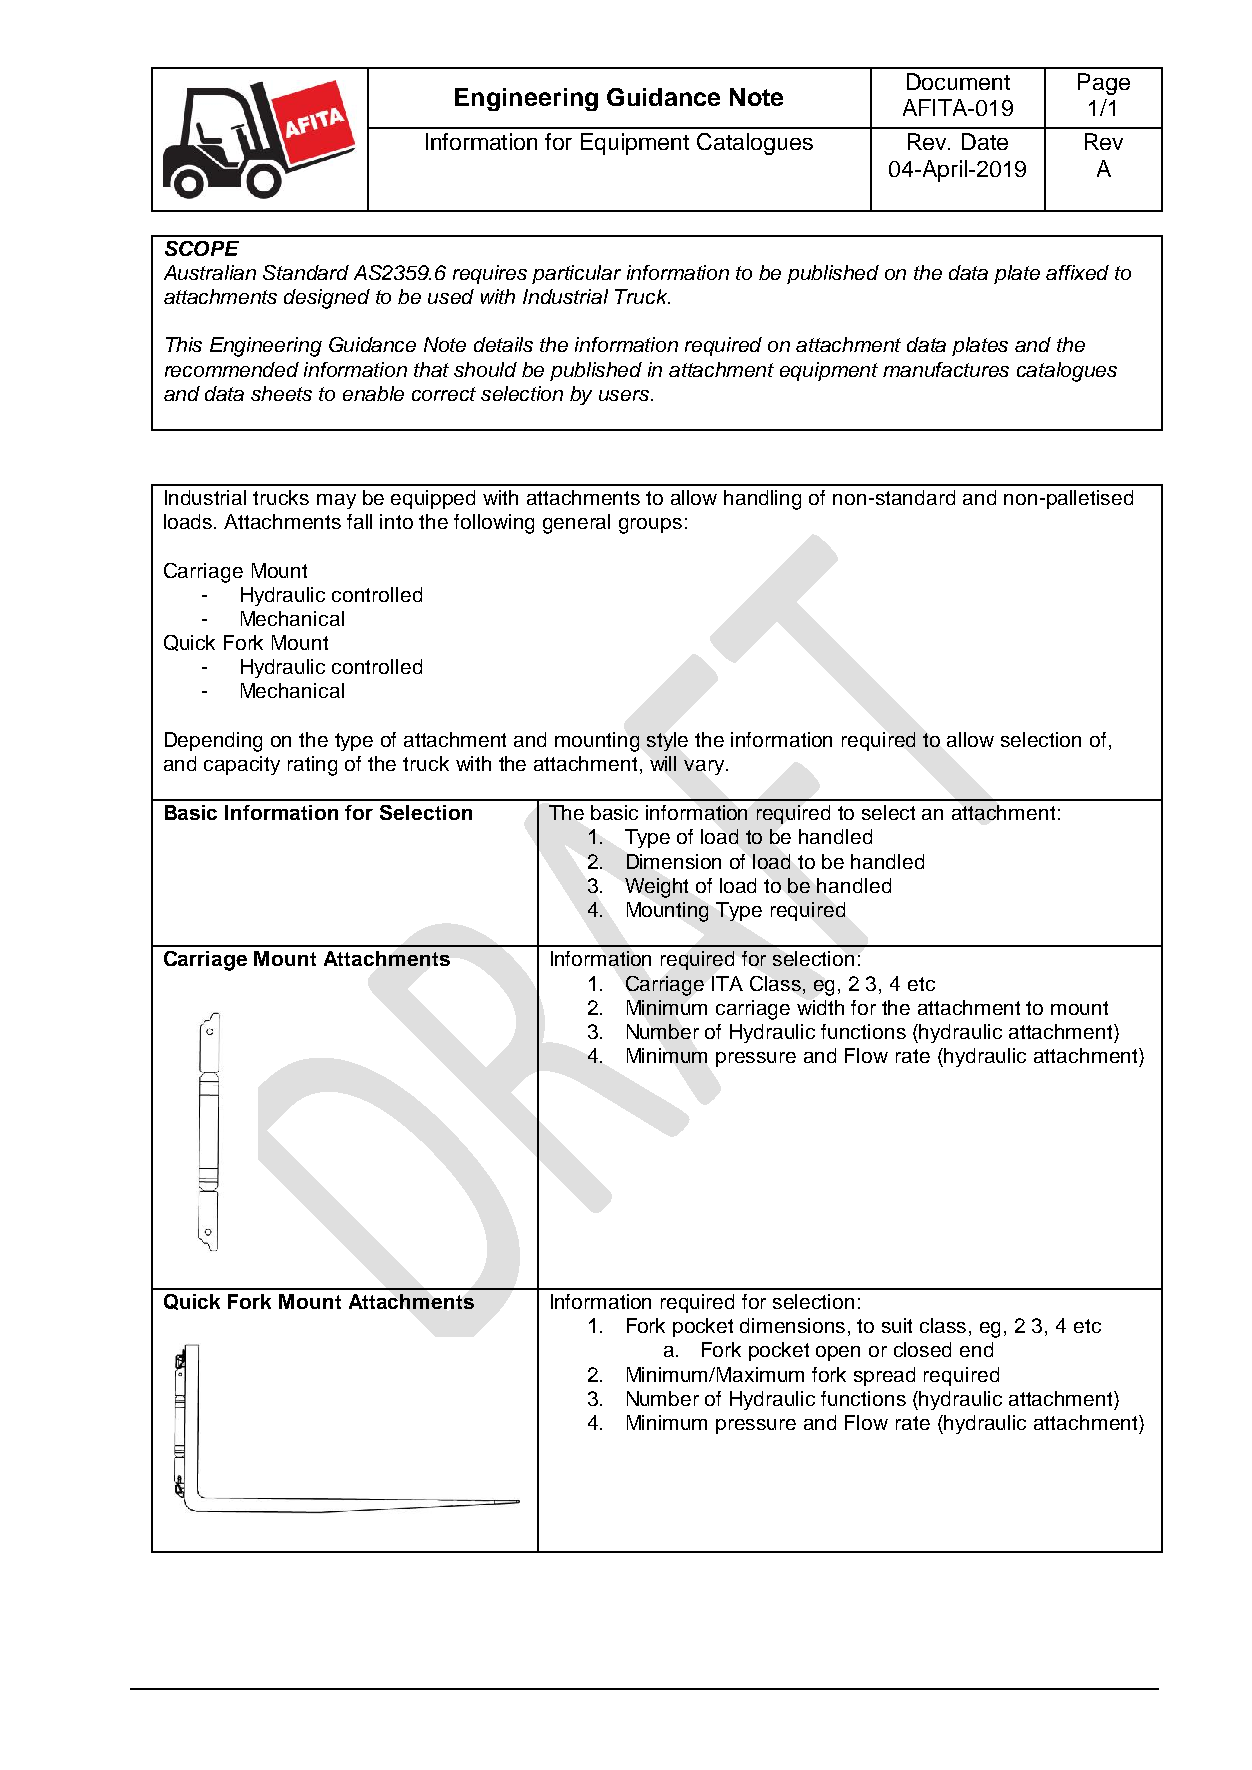 The image size is (1252, 1770). I want to click on rating, so click(312, 766).
